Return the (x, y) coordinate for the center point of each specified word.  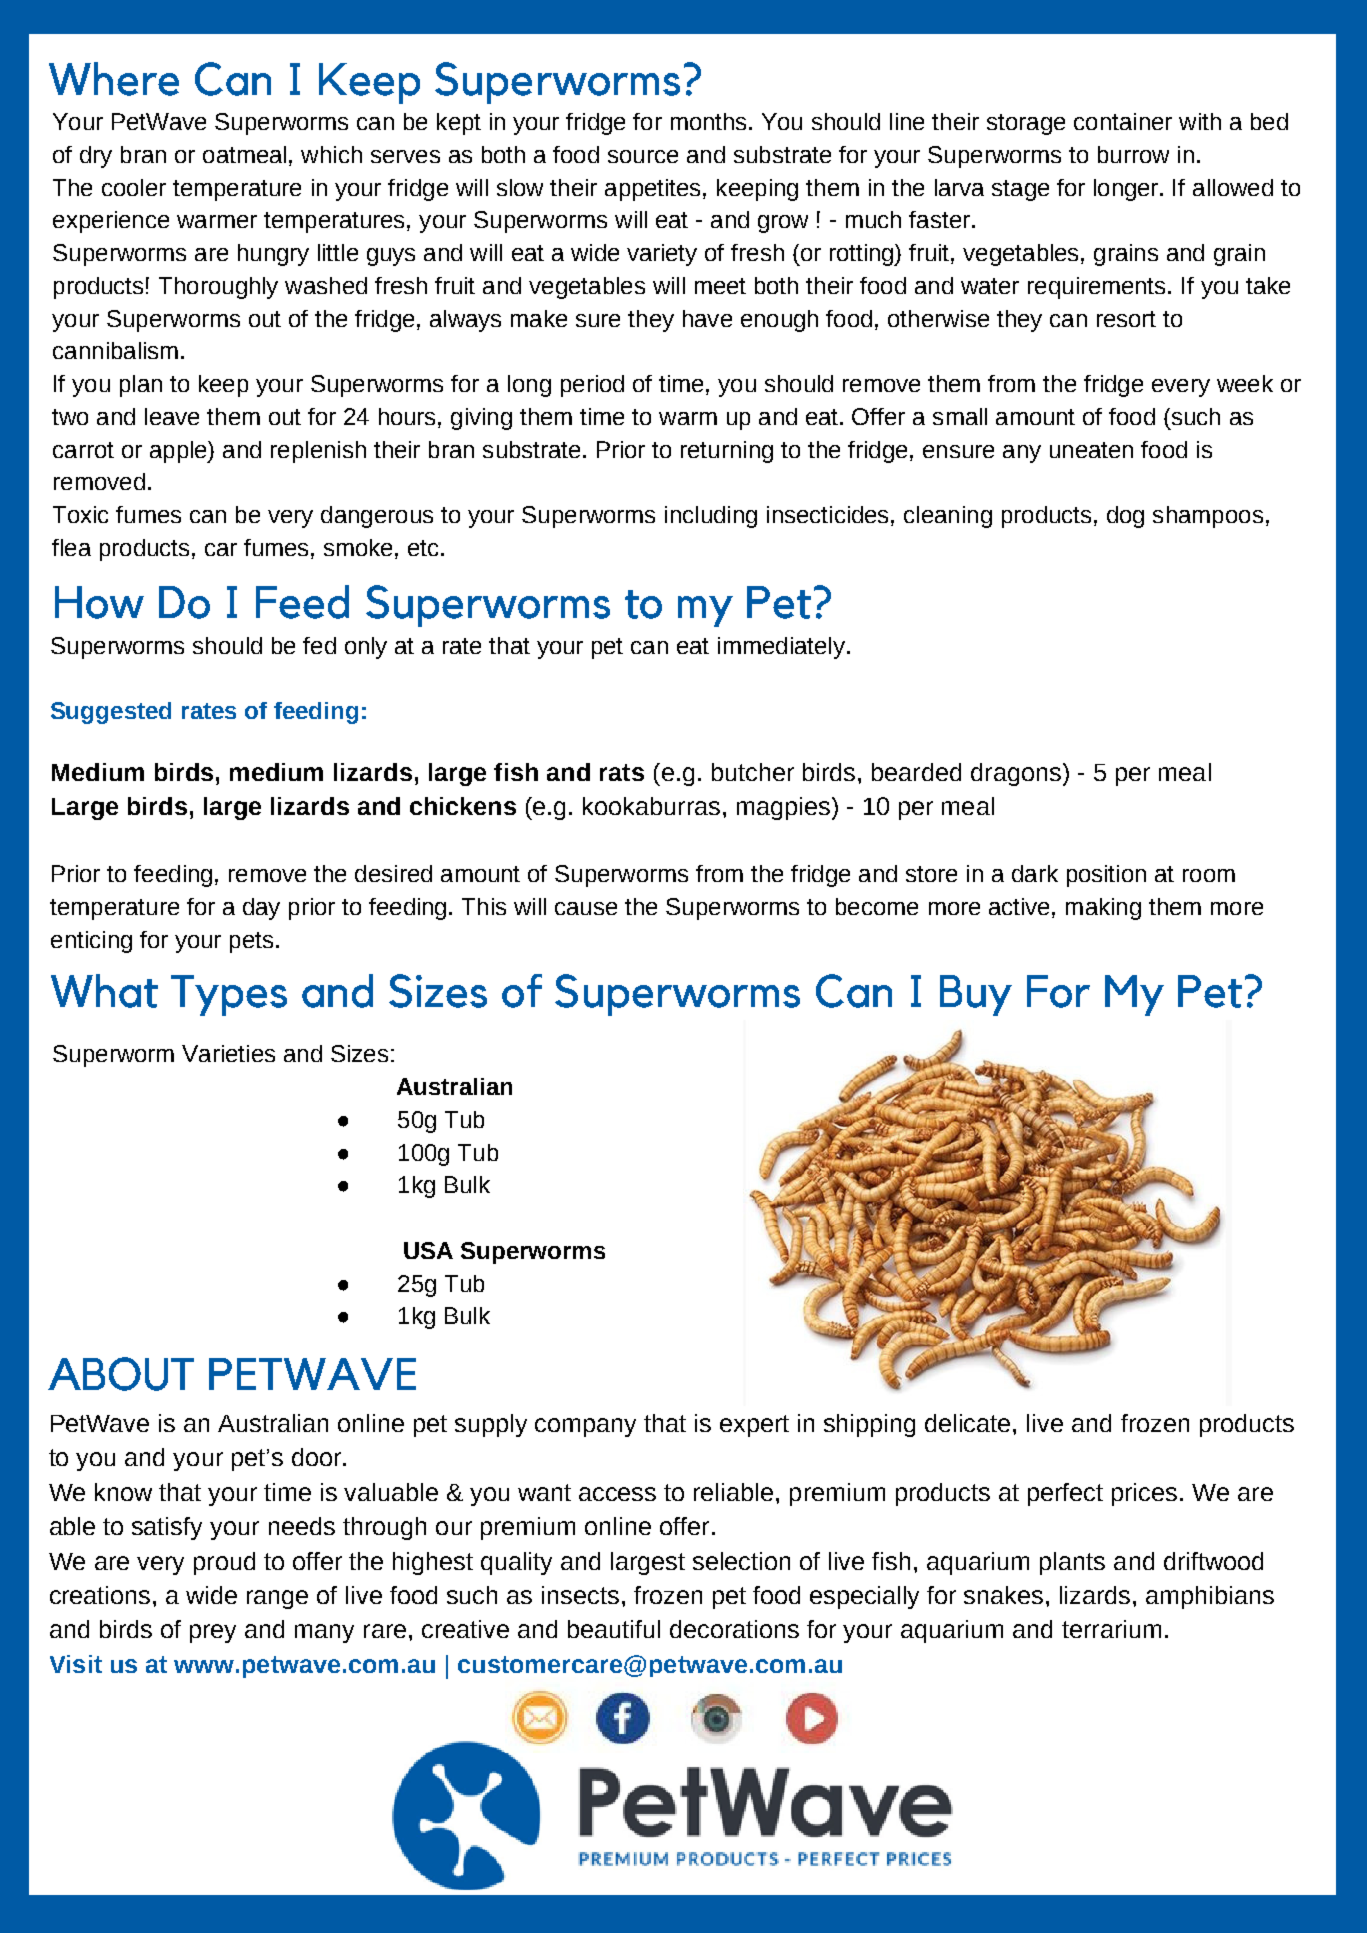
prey (213, 1633)
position (1106, 876)
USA (428, 1250)
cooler (134, 187)
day (261, 909)
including (711, 517)
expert (754, 1426)
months (708, 121)
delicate (969, 1423)
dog (1125, 517)
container (1123, 121)
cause (586, 908)
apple (179, 452)
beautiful (614, 1629)
